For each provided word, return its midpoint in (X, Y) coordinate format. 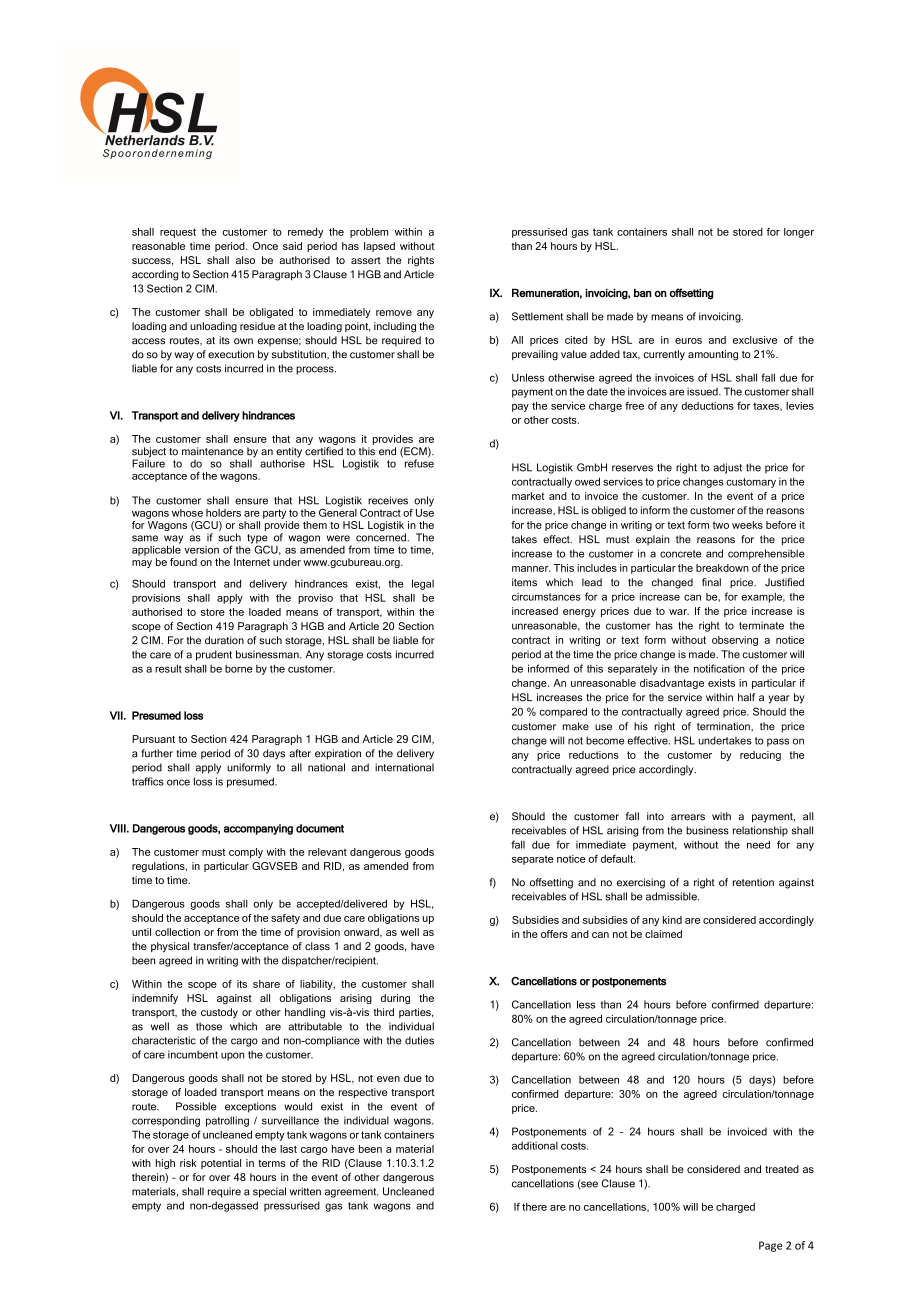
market (528, 496)
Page (770, 1246)
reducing (760, 756)
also (245, 260)
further (157, 753)
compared (563, 712)
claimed (663, 934)
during (395, 999)
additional (535, 1146)
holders (223, 513)
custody (219, 1013)
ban (643, 293)
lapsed (379, 247)
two (721, 525)
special (269, 1192)
